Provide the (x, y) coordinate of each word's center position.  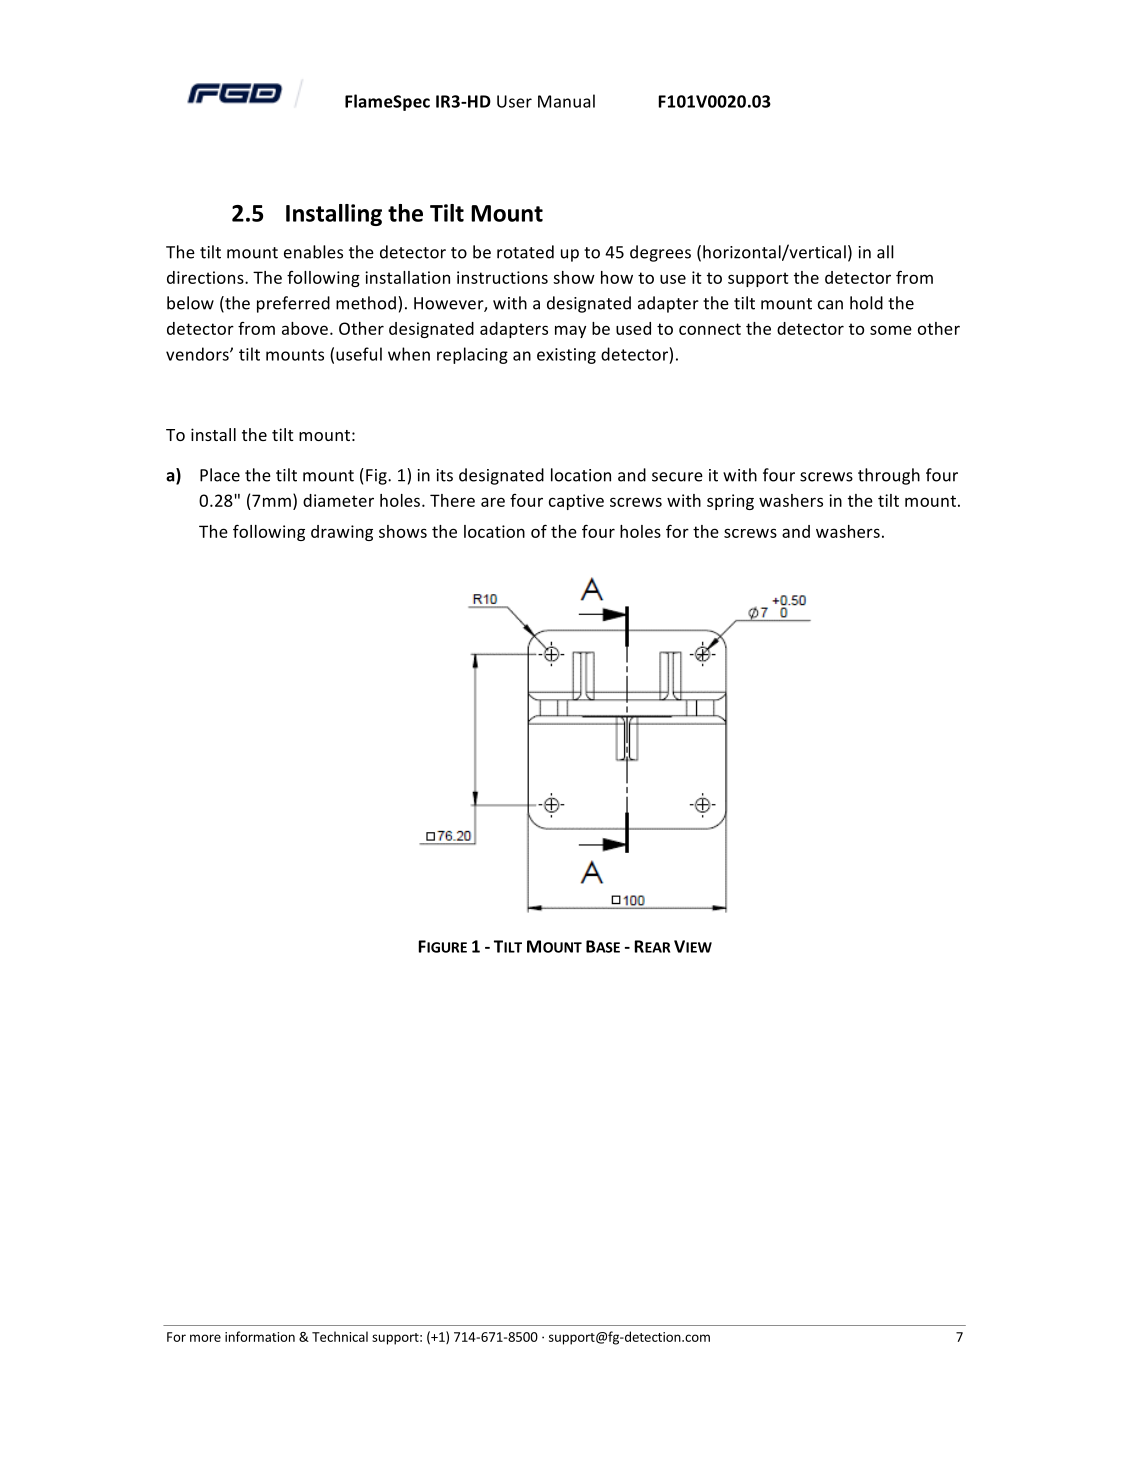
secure (677, 477)
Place (220, 475)
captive (576, 502)
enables (313, 252)
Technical (340, 1336)
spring (730, 502)
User (514, 101)
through (889, 476)
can (830, 305)
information (260, 1336)
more (205, 1338)
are (493, 502)
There (452, 500)
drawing (342, 533)
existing (566, 356)
